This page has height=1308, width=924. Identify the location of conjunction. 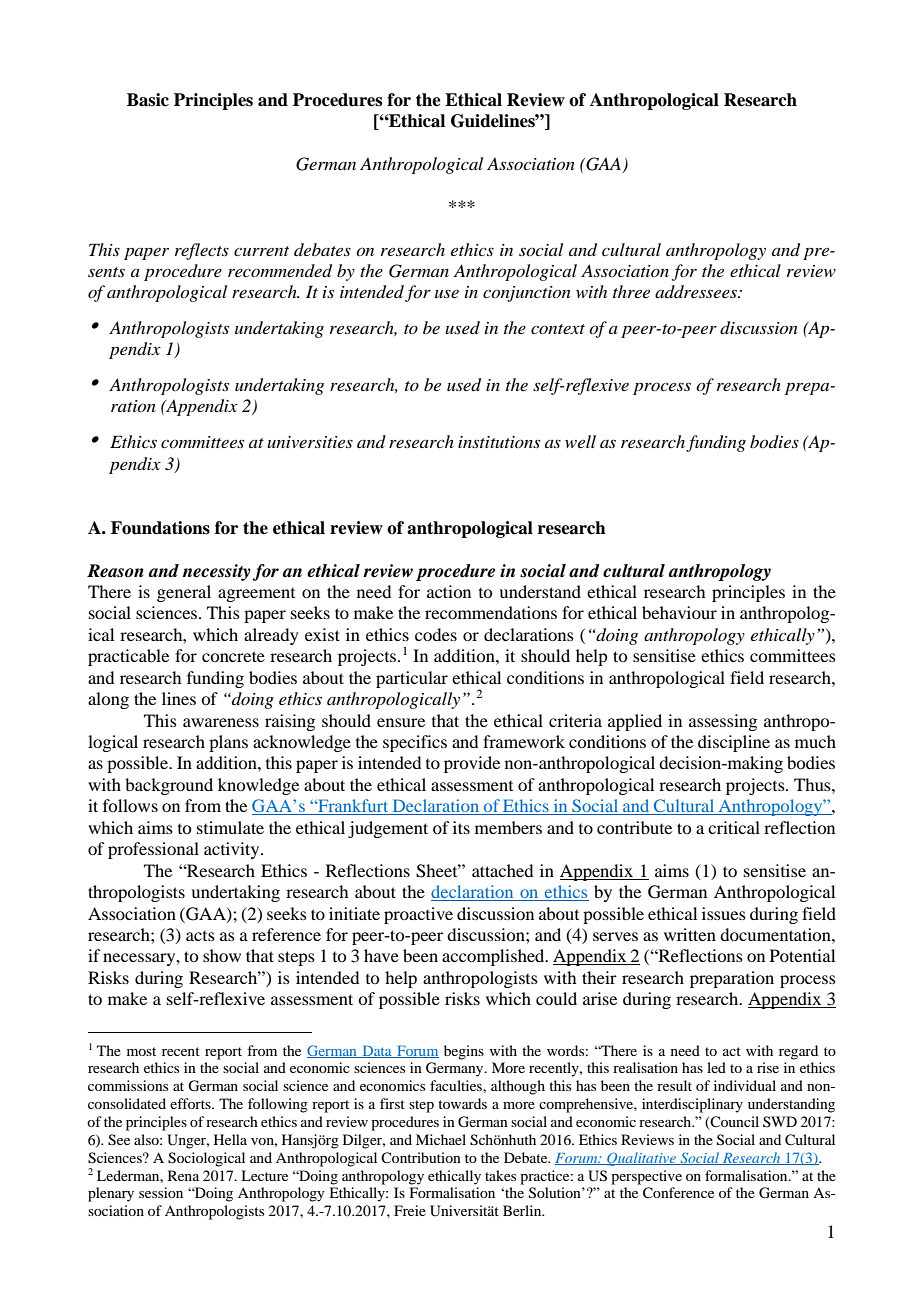
(527, 294).
